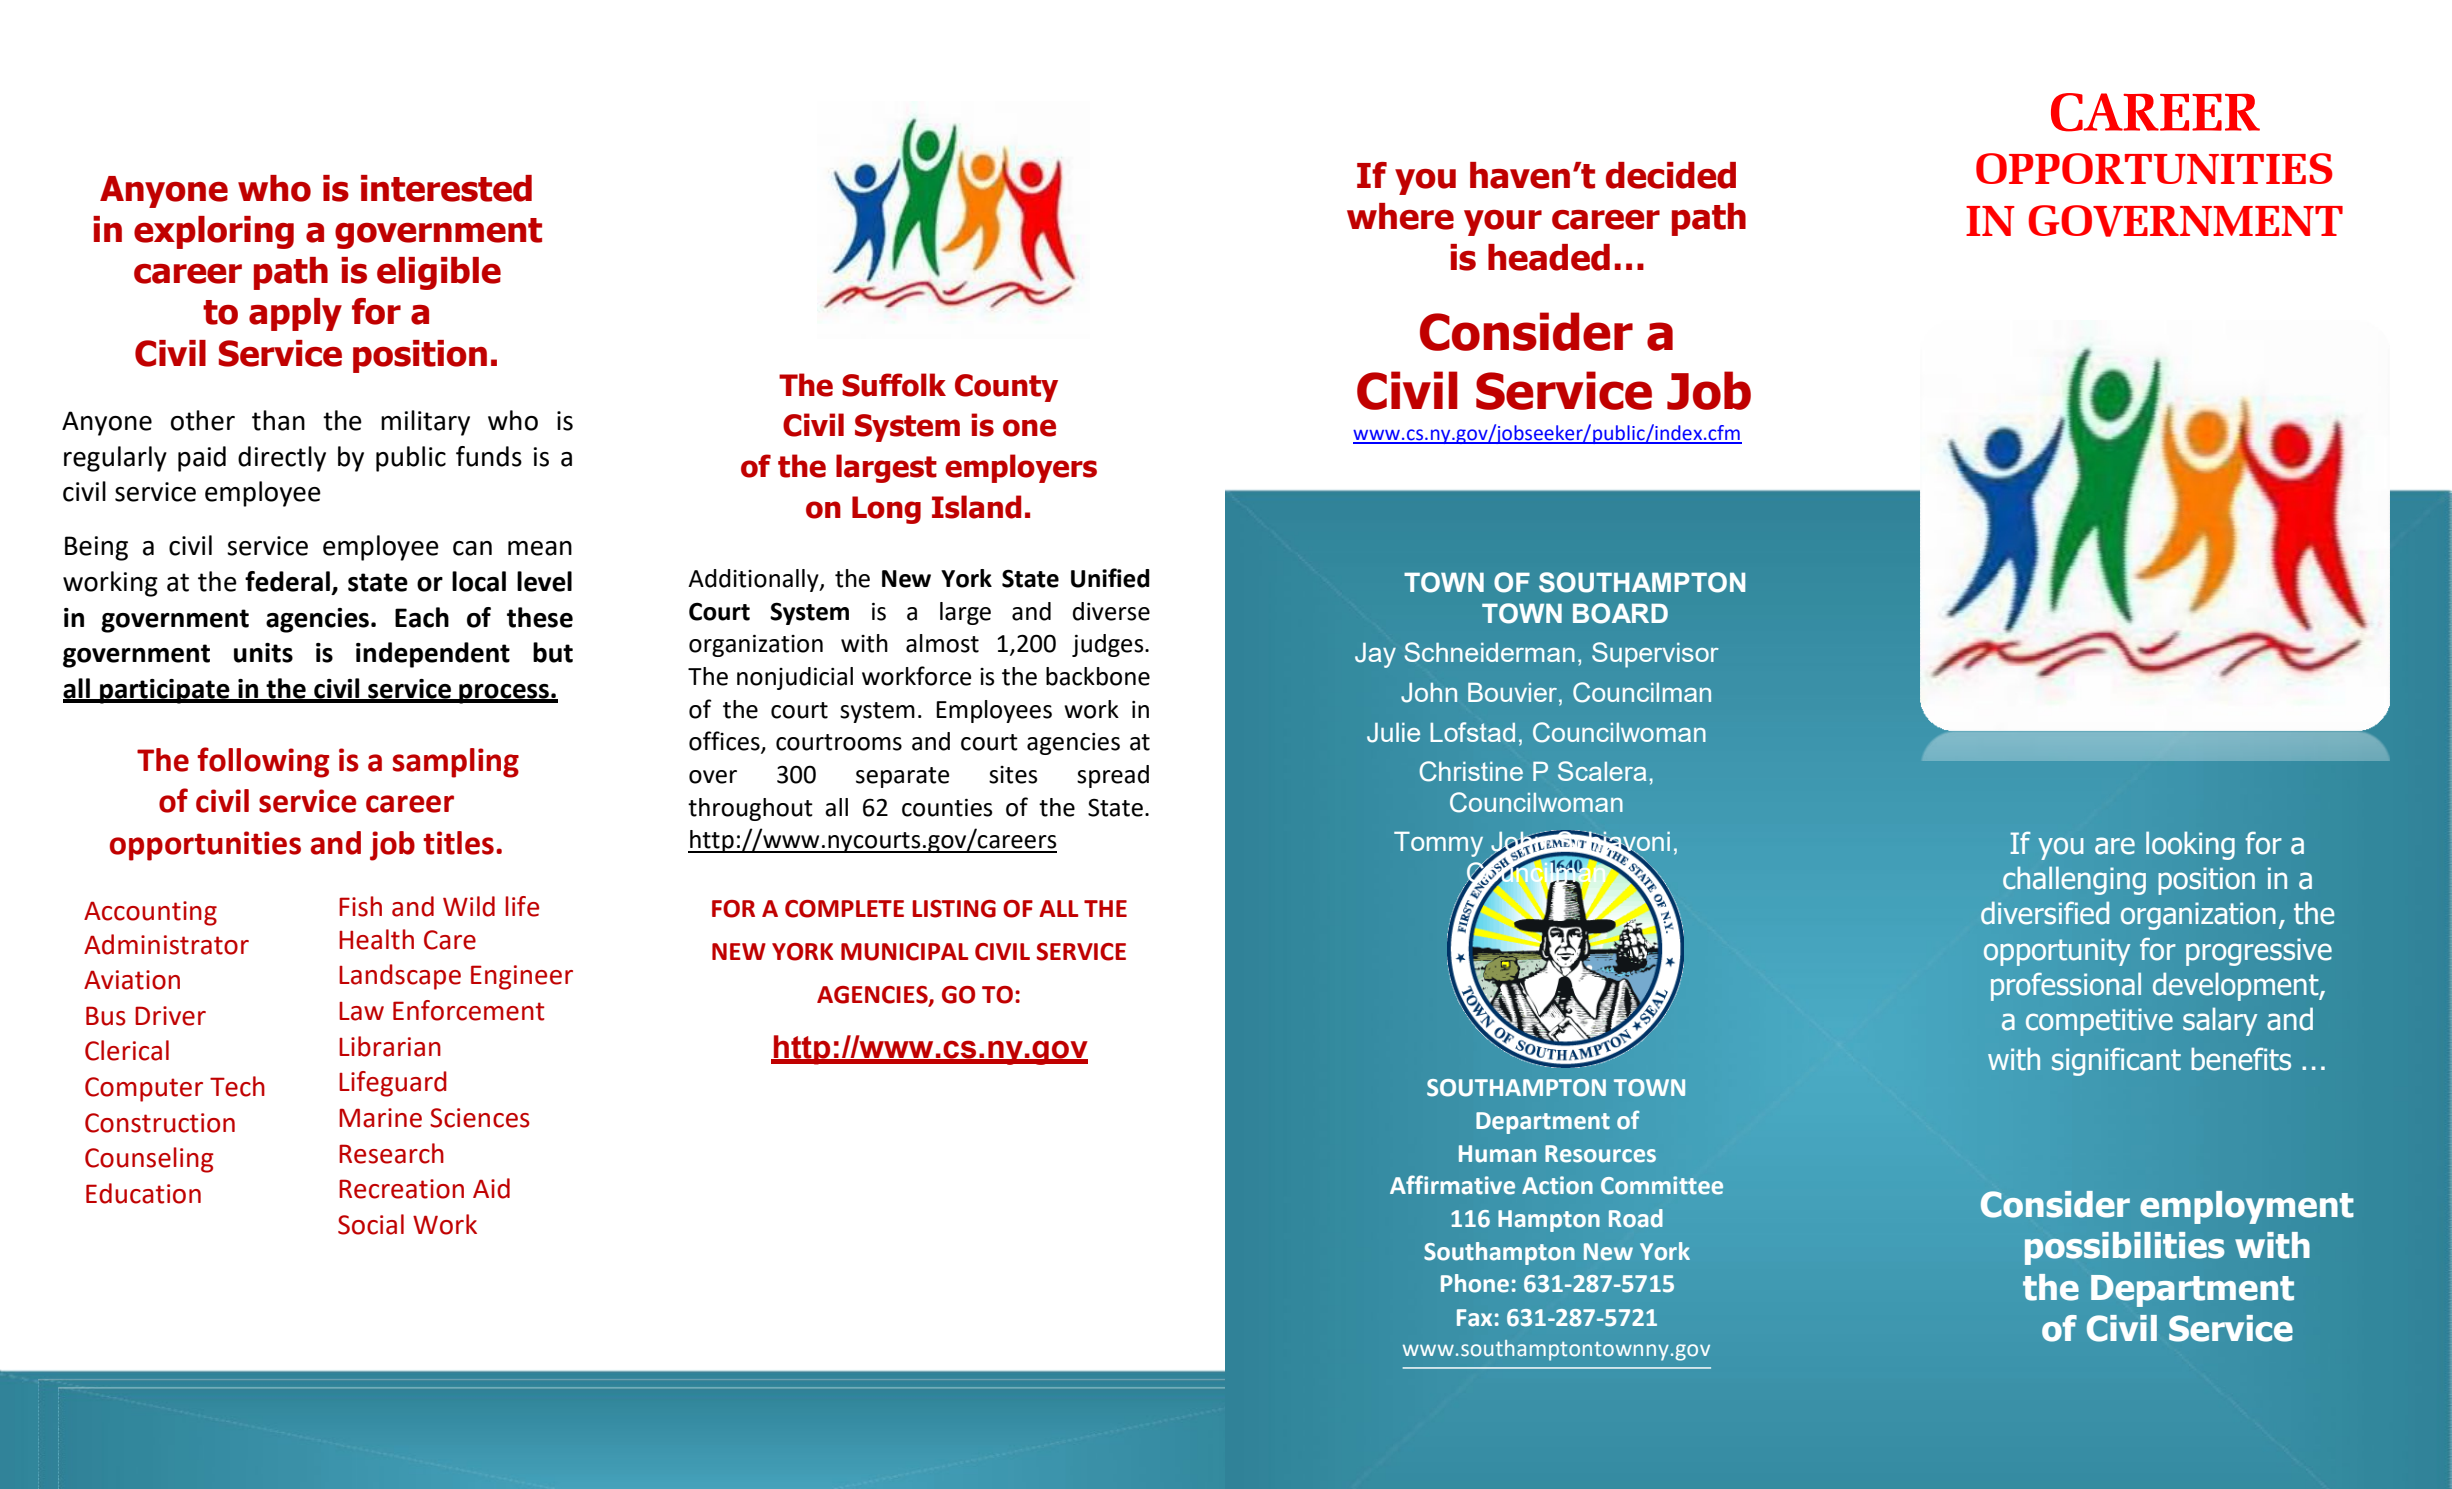 This screenshot has height=1489, width=2452. I want to click on interested, so click(446, 188).
